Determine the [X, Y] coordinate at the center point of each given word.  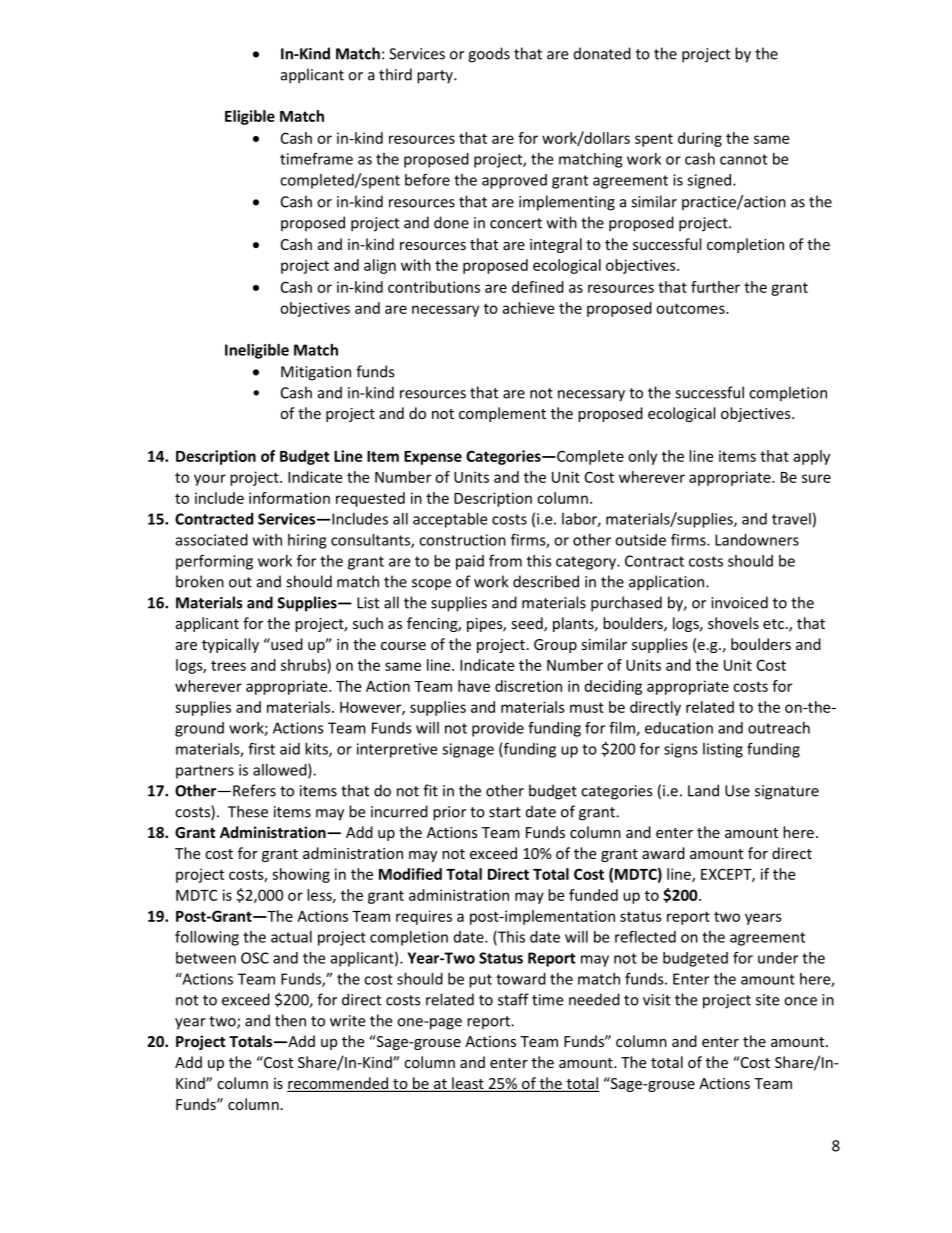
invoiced [739, 602]
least [468, 1084]
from [505, 560]
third [395, 74]
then [290, 1020]
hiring [307, 541]
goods [489, 55]
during [700, 139]
